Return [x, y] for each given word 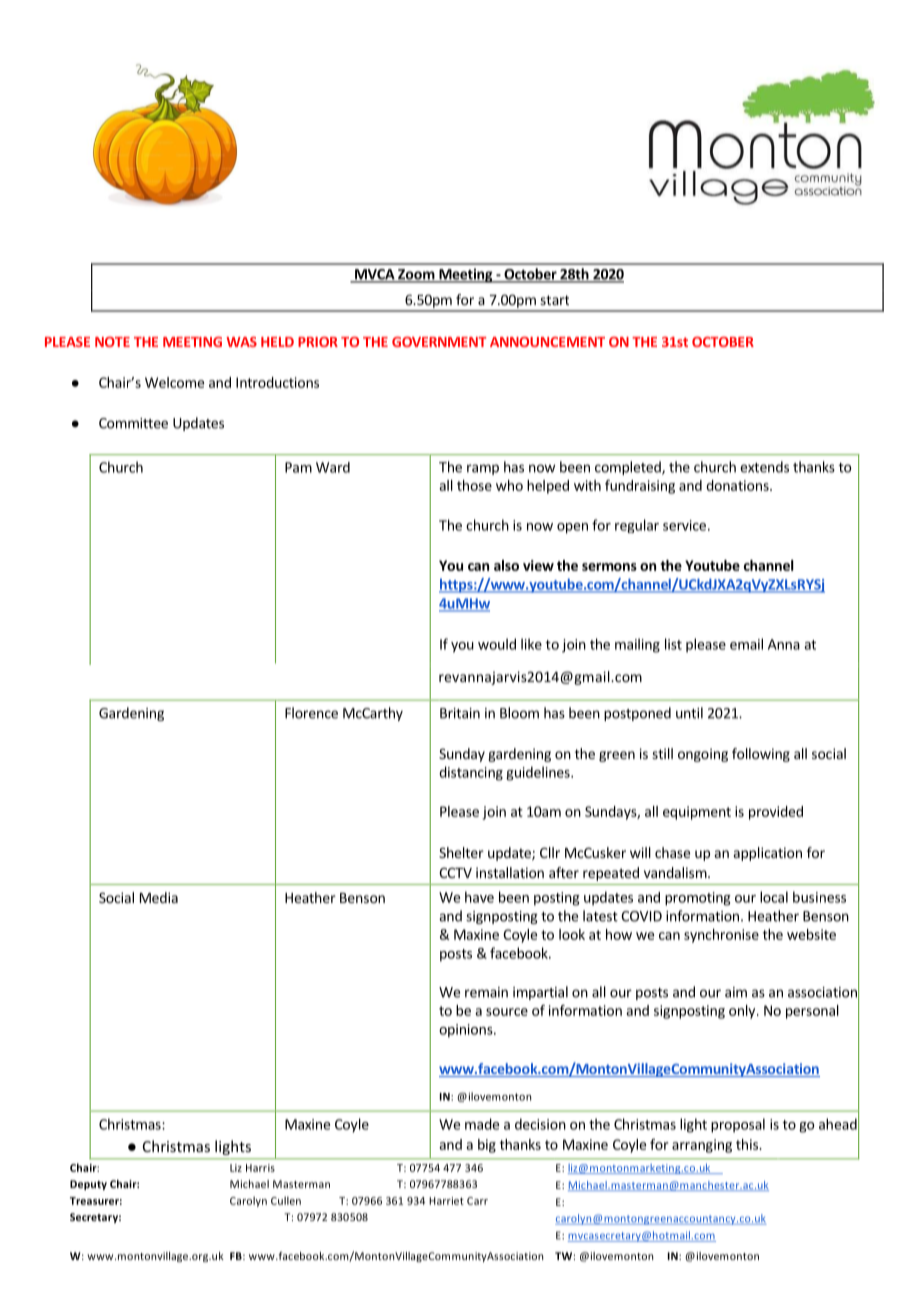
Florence [311, 713]
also [506, 565]
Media [159, 897]
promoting [698, 899]
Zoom [416, 275]
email [746, 644]
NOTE [112, 342]
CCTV [455, 872]
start [554, 300]
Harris [260, 1168]
